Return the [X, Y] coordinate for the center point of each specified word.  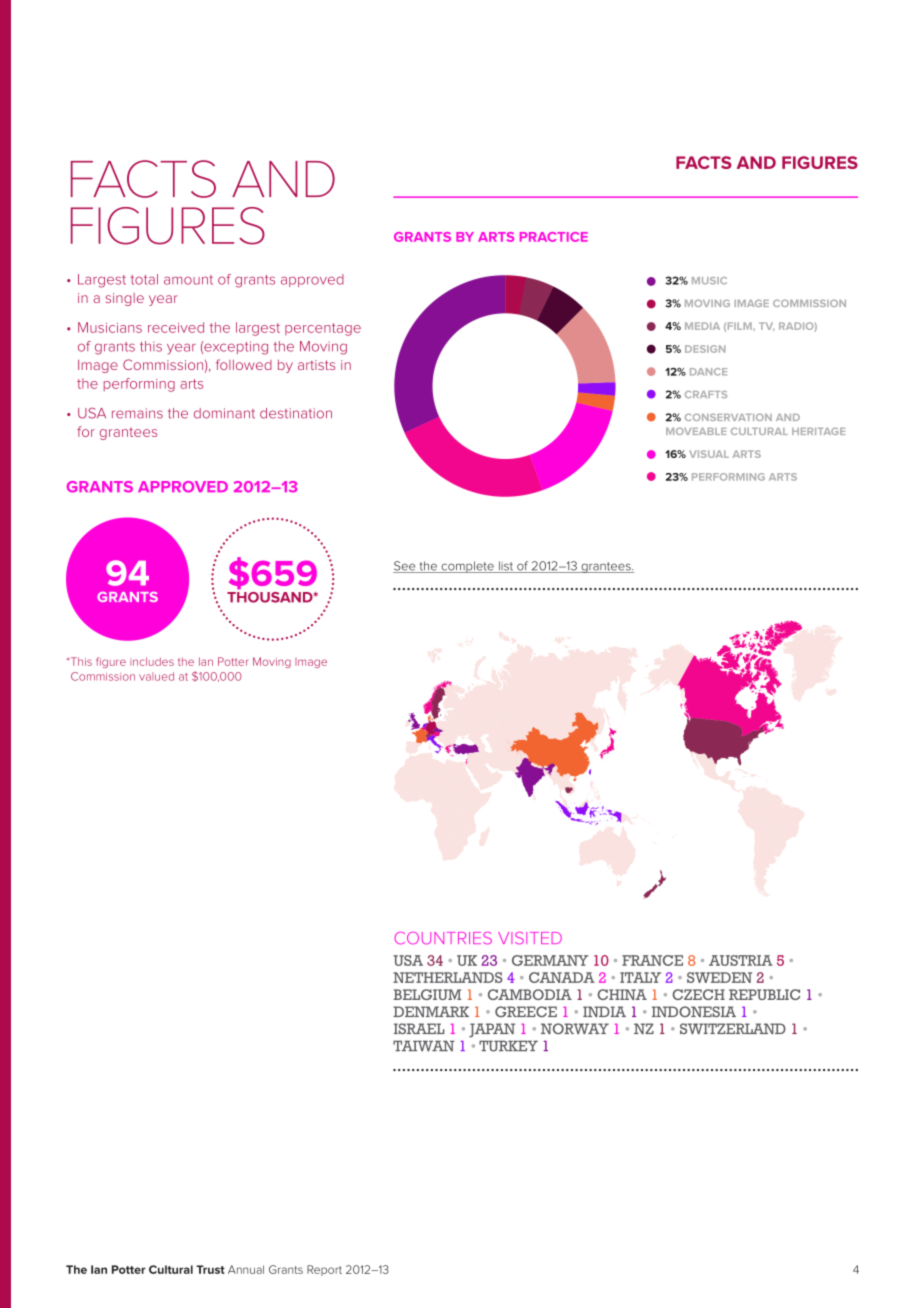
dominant [224, 413]
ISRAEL [419, 1028]
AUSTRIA [741, 960]
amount [188, 280]
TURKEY [508, 1046]
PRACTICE [554, 237]
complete [467, 567]
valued [156, 676]
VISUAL [709, 454]
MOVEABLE [696, 431]
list [506, 567]
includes [152, 661]
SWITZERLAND [733, 1028]
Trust [210, 1269]
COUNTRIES [443, 938]
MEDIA [702, 326]
